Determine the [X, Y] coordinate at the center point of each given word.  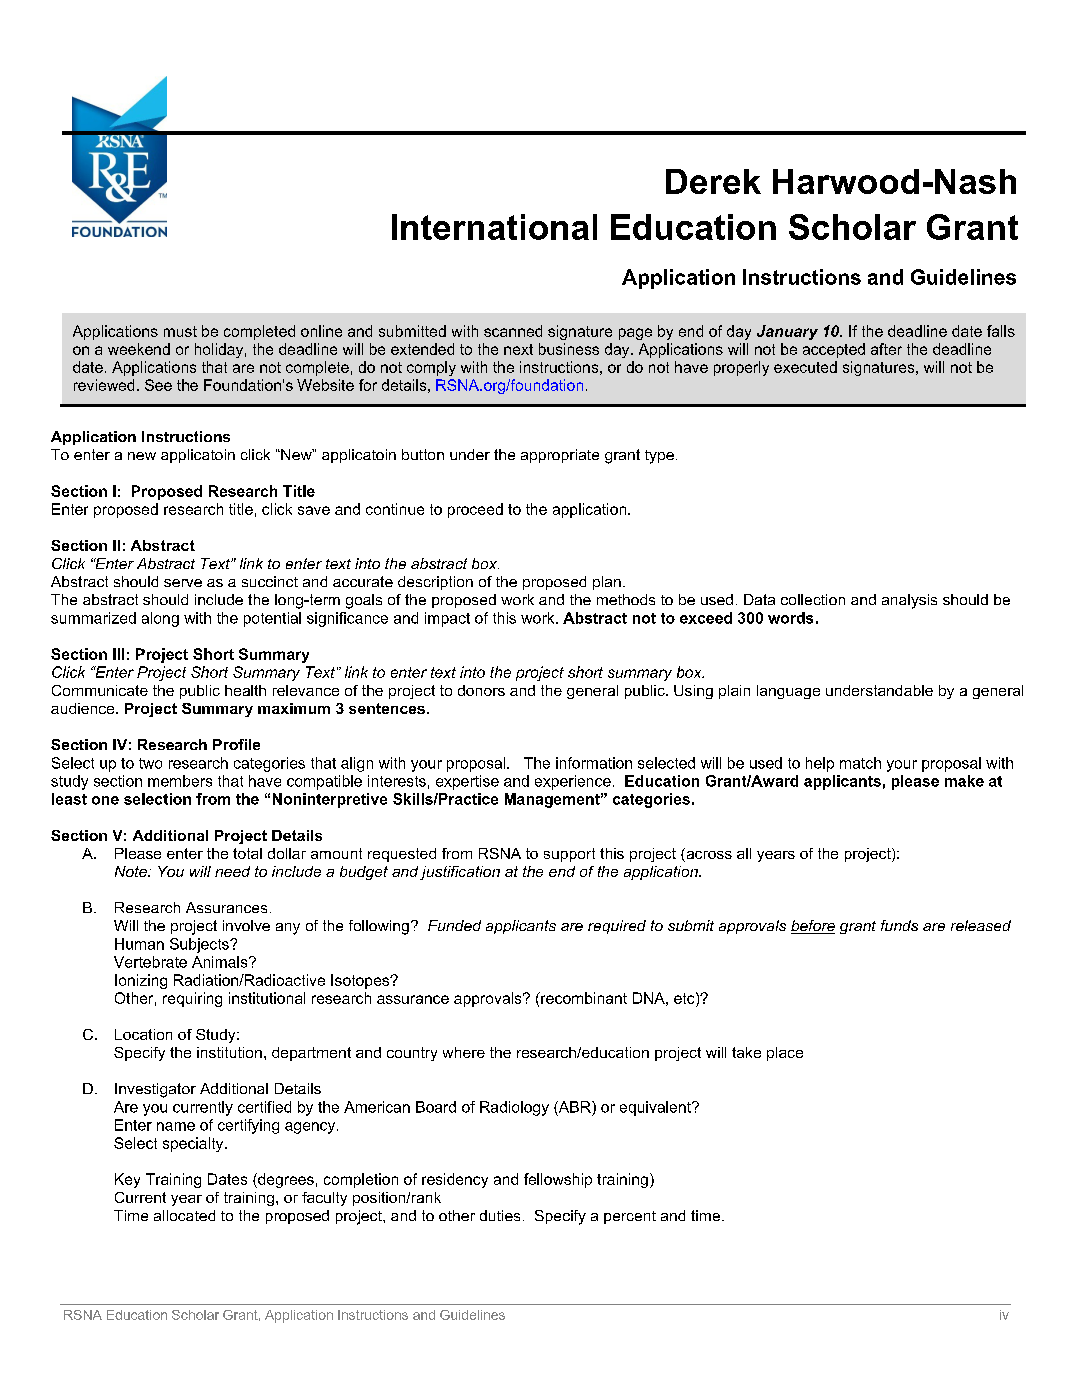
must [180, 331]
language [788, 692]
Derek [713, 181]
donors [481, 690]
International [494, 227]
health [245, 690]
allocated [184, 1215]
